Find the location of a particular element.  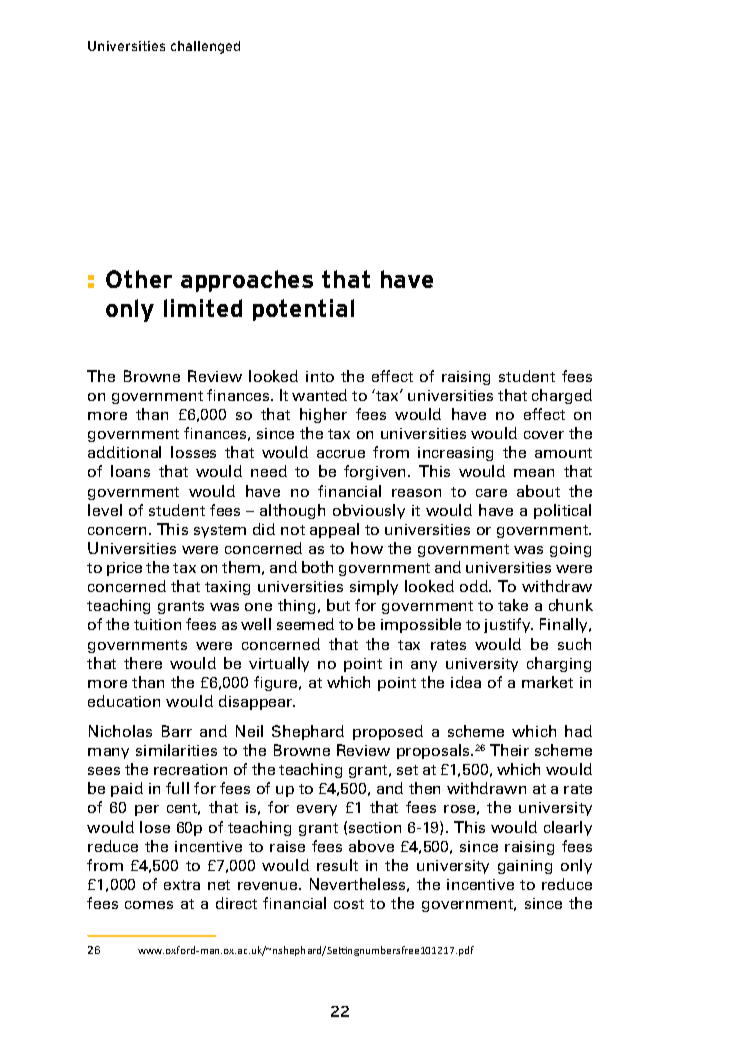

but is located at coordinates (338, 605).
